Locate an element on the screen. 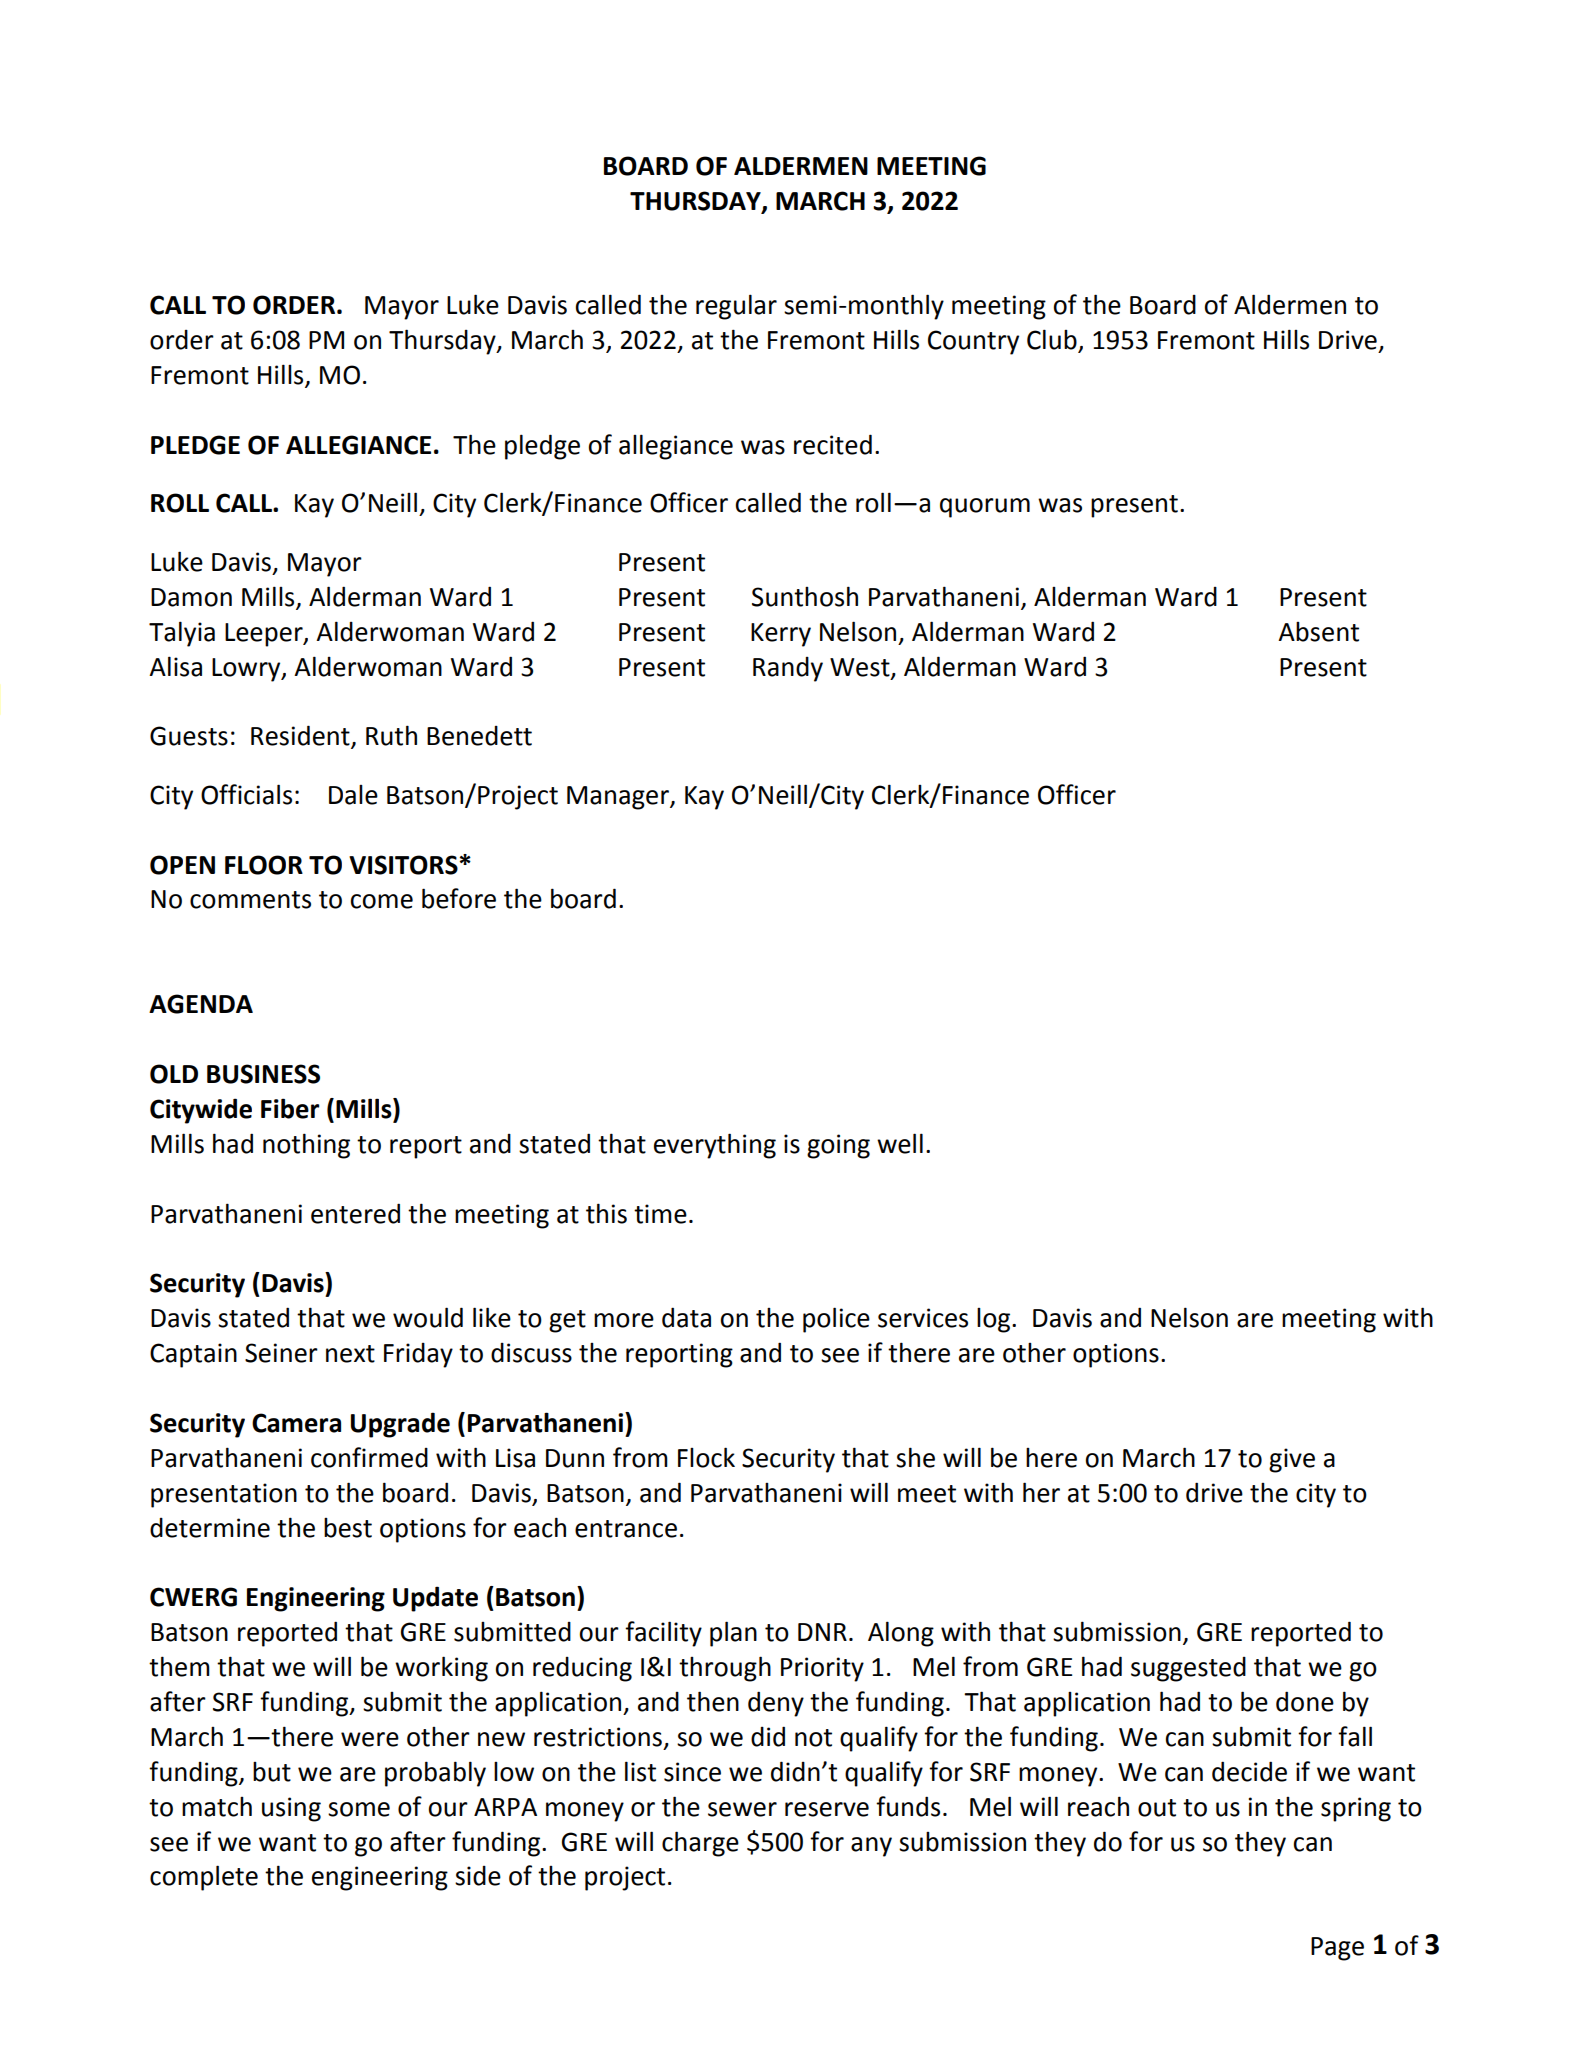 This screenshot has height=2058, width=1590. give is located at coordinates (1292, 1460).
